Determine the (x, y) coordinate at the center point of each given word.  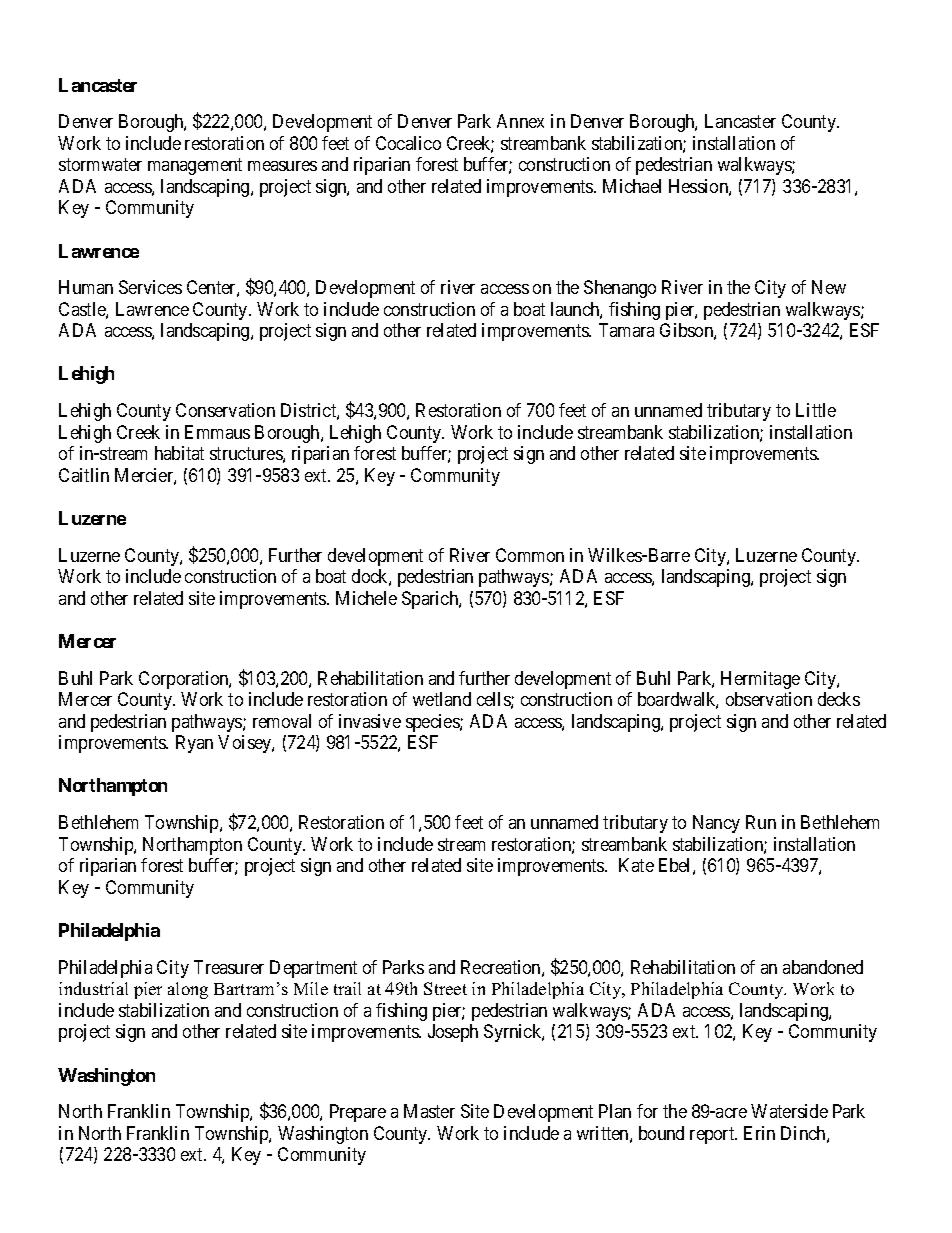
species (433, 723)
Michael (632, 186)
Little (816, 410)
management (195, 167)
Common (530, 555)
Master (429, 1111)
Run (761, 822)
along (188, 990)
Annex (520, 121)
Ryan (194, 744)
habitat (179, 453)
